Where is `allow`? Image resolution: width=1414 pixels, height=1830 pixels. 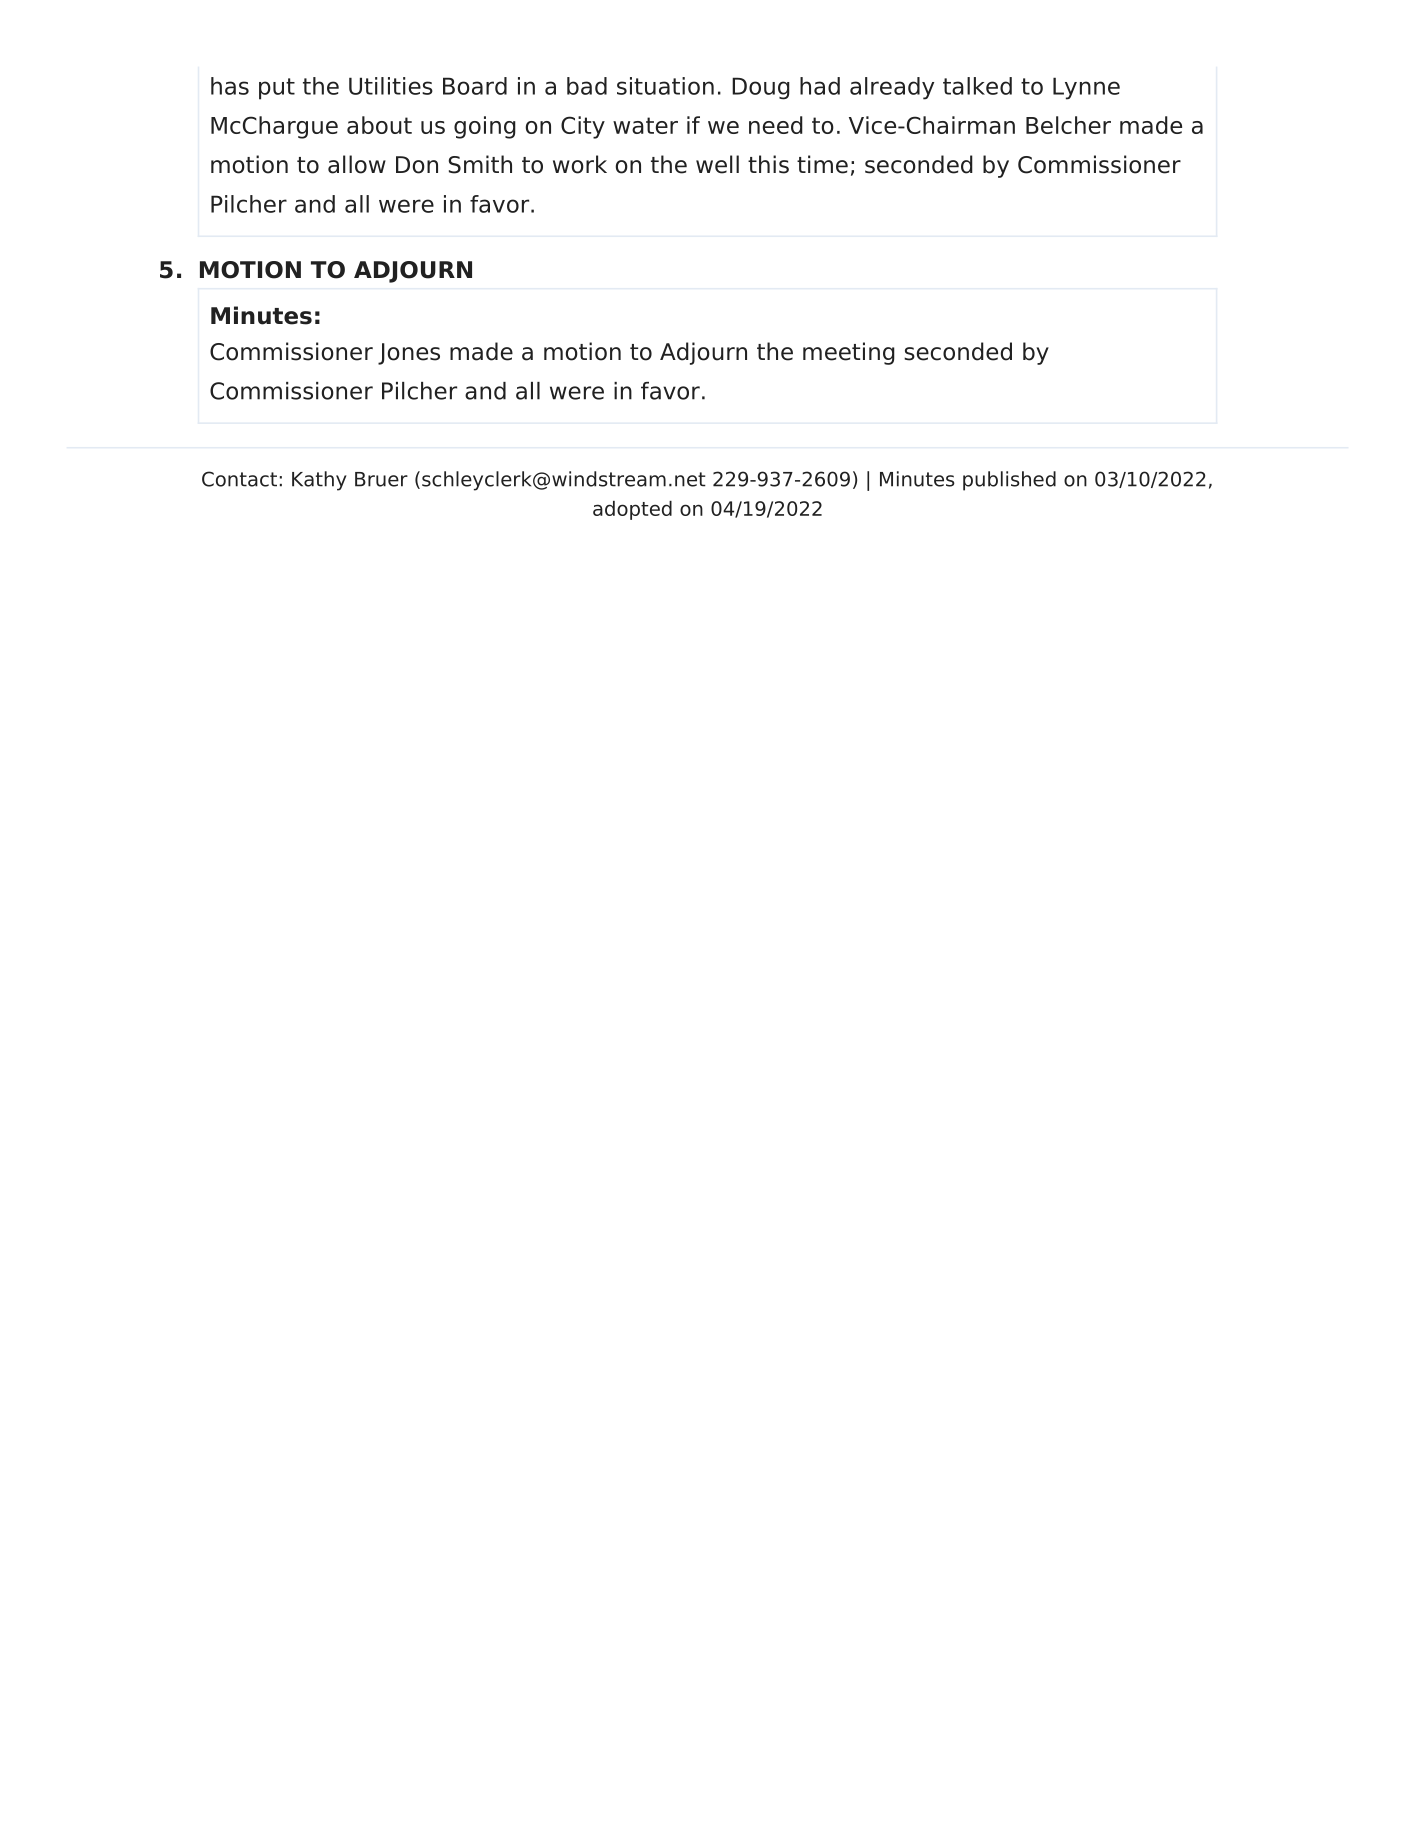 allow is located at coordinates (357, 164).
